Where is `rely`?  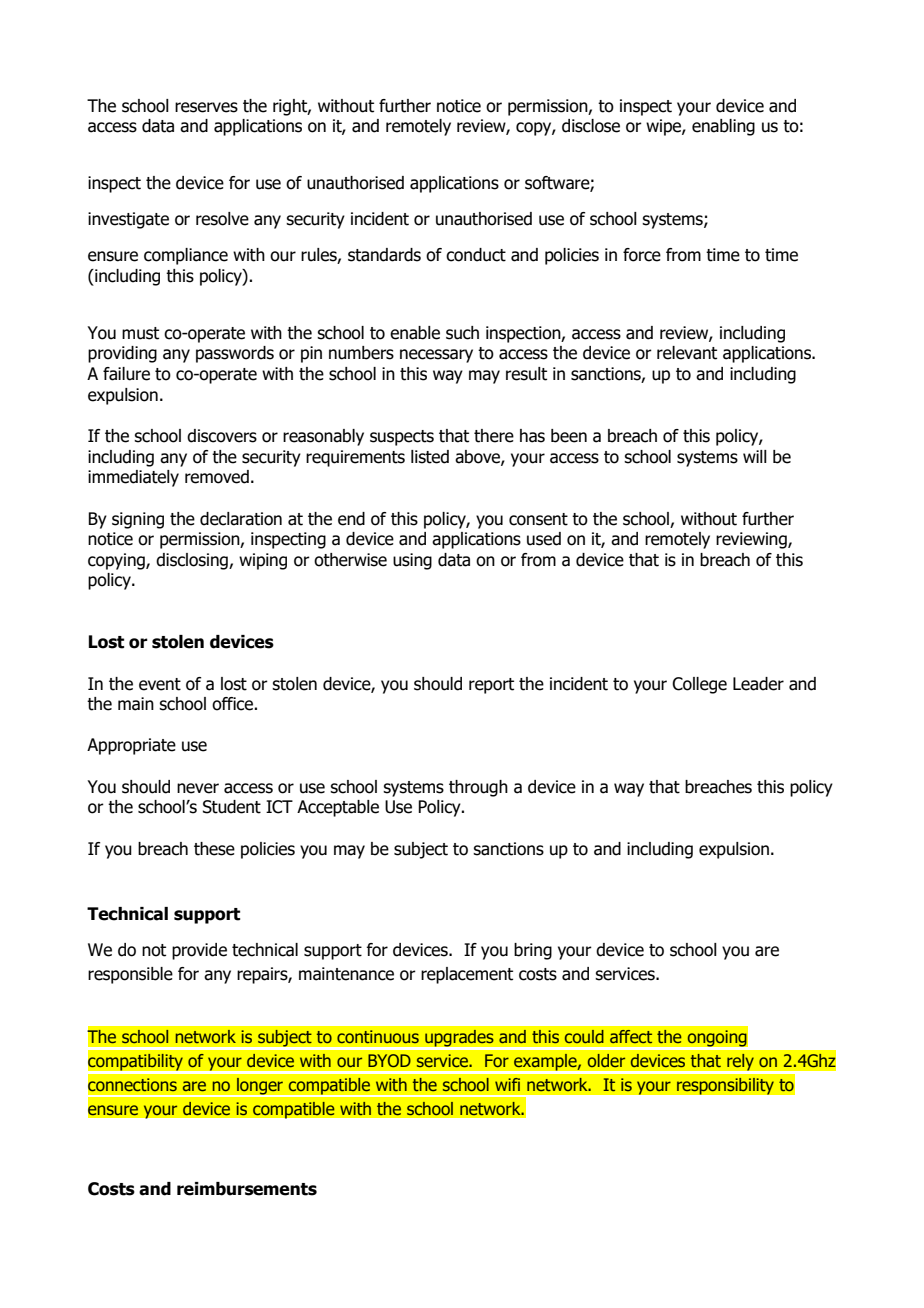 rely is located at coordinates (740, 1063).
